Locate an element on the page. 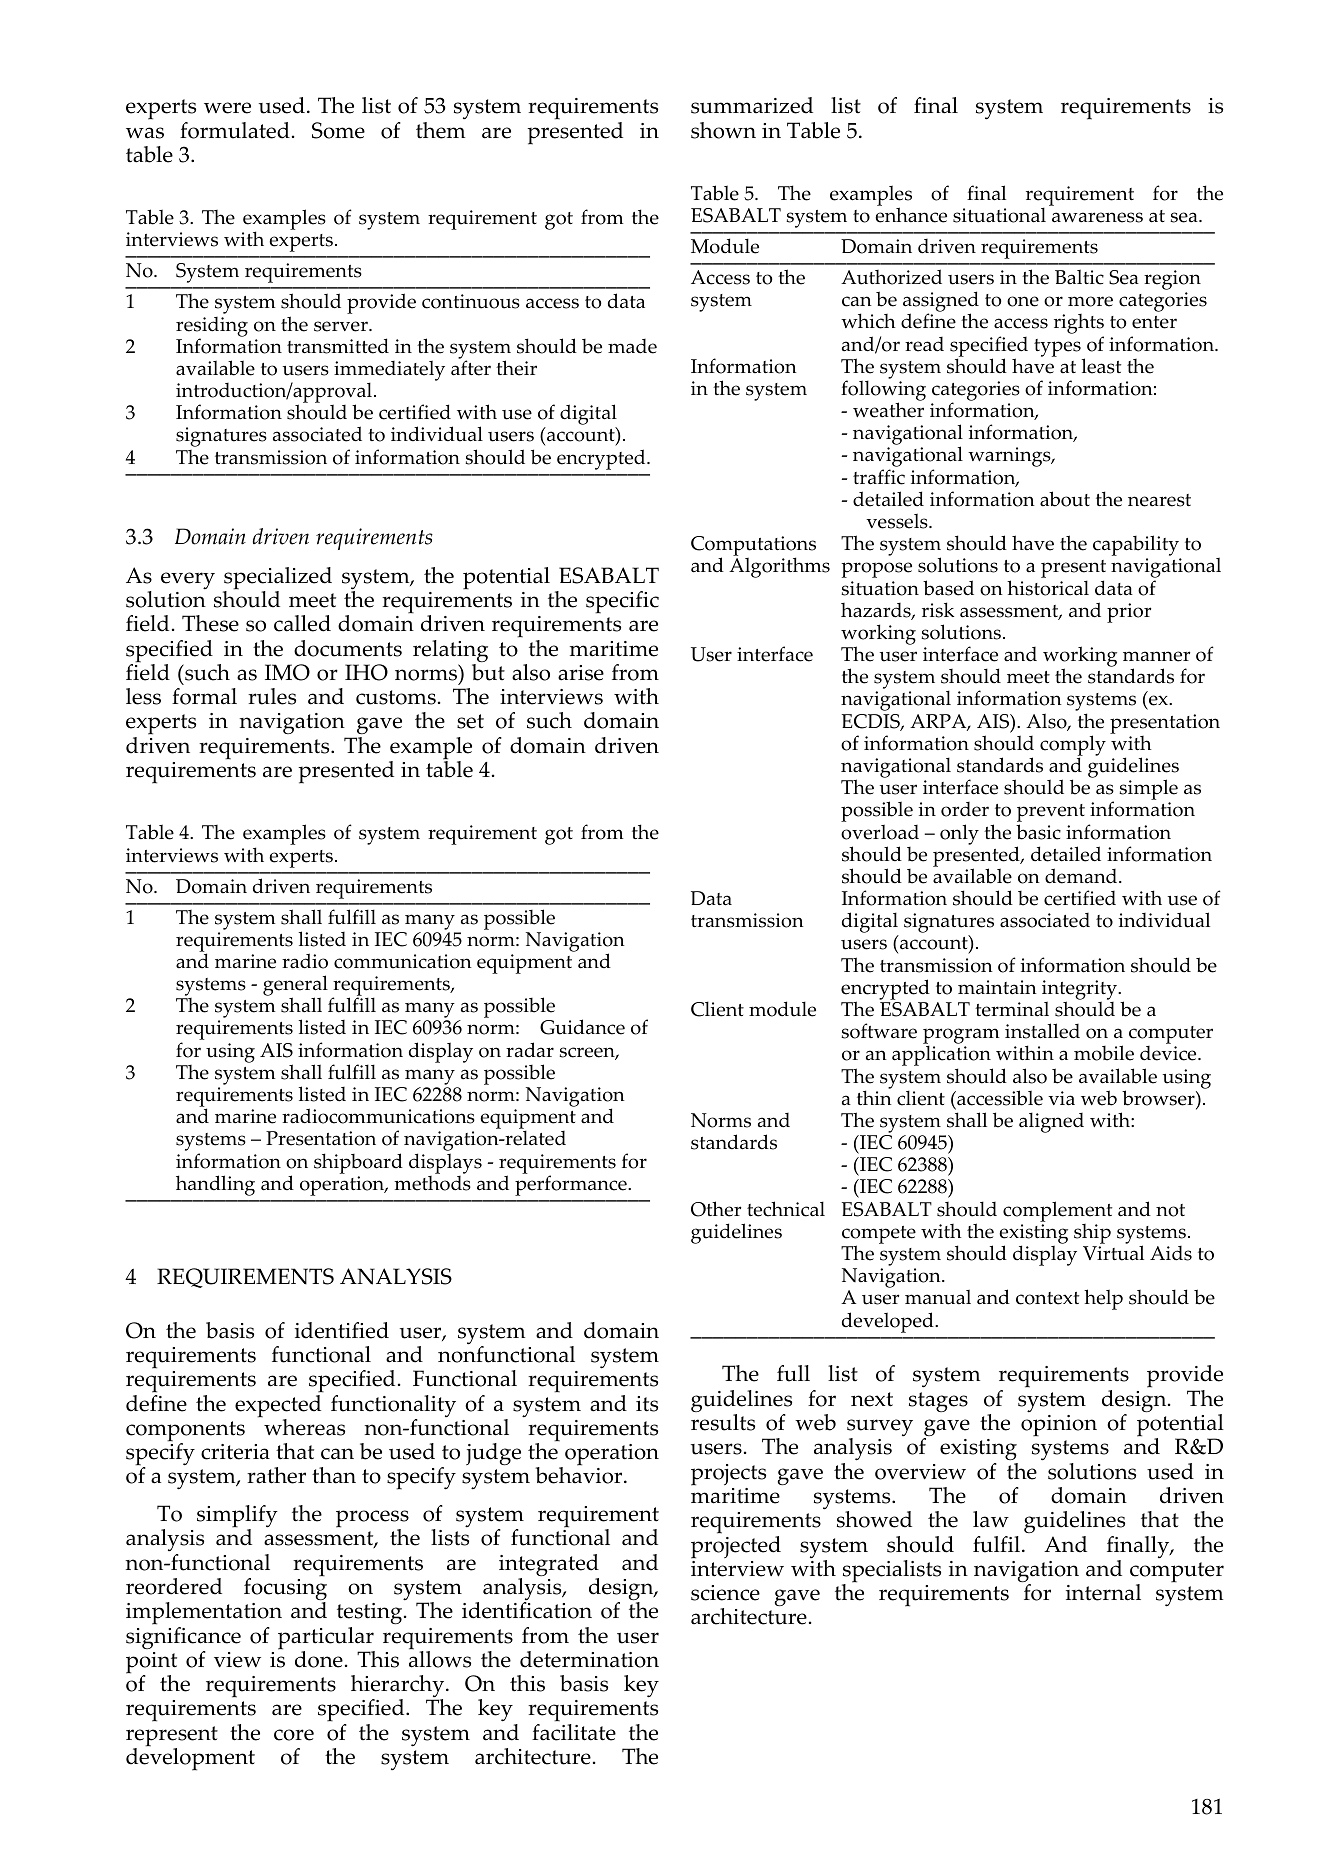 This document has width=1318, height=1864. facilitate is located at coordinates (574, 1732).
